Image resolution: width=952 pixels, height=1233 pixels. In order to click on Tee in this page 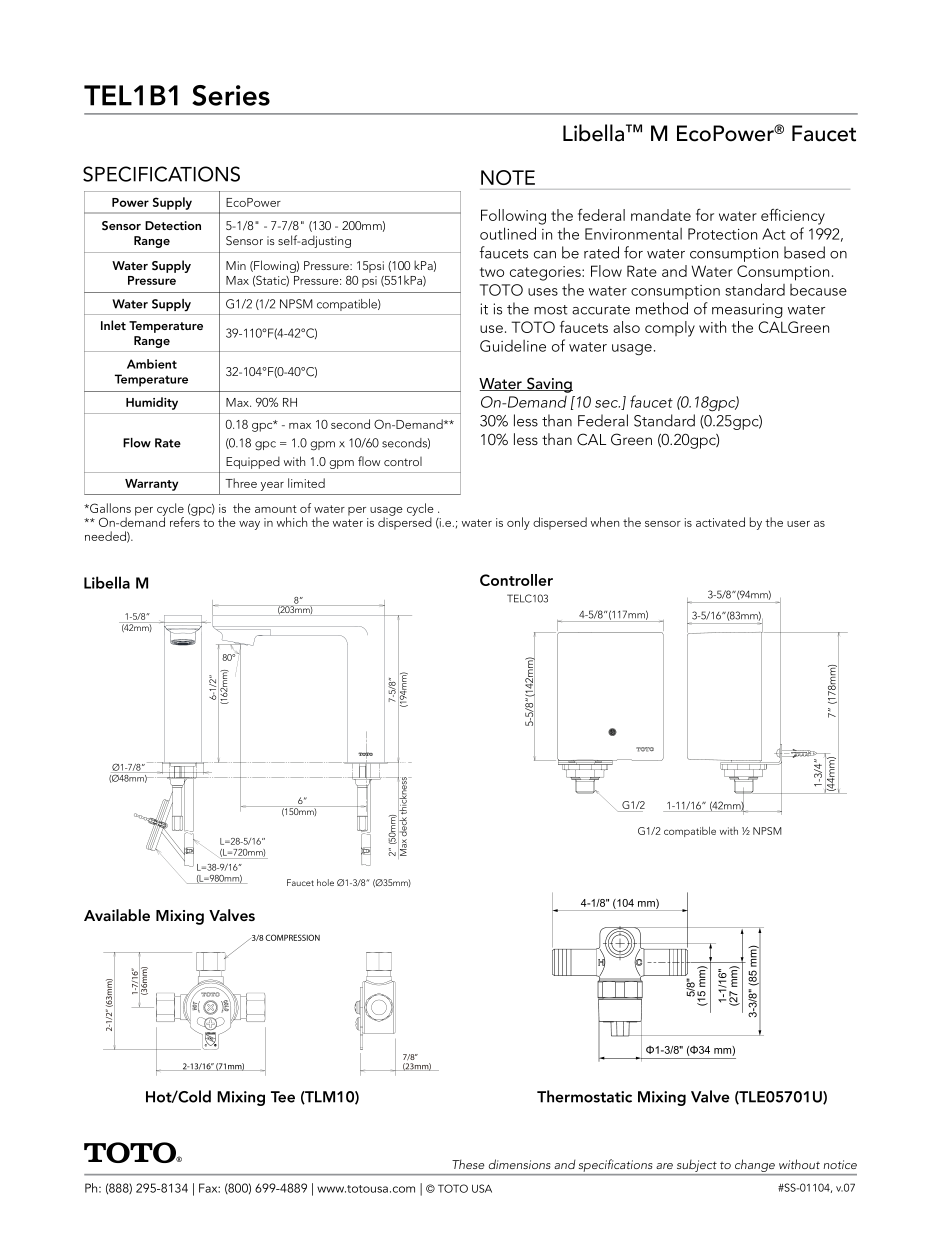, I will do `click(283, 1097)`.
